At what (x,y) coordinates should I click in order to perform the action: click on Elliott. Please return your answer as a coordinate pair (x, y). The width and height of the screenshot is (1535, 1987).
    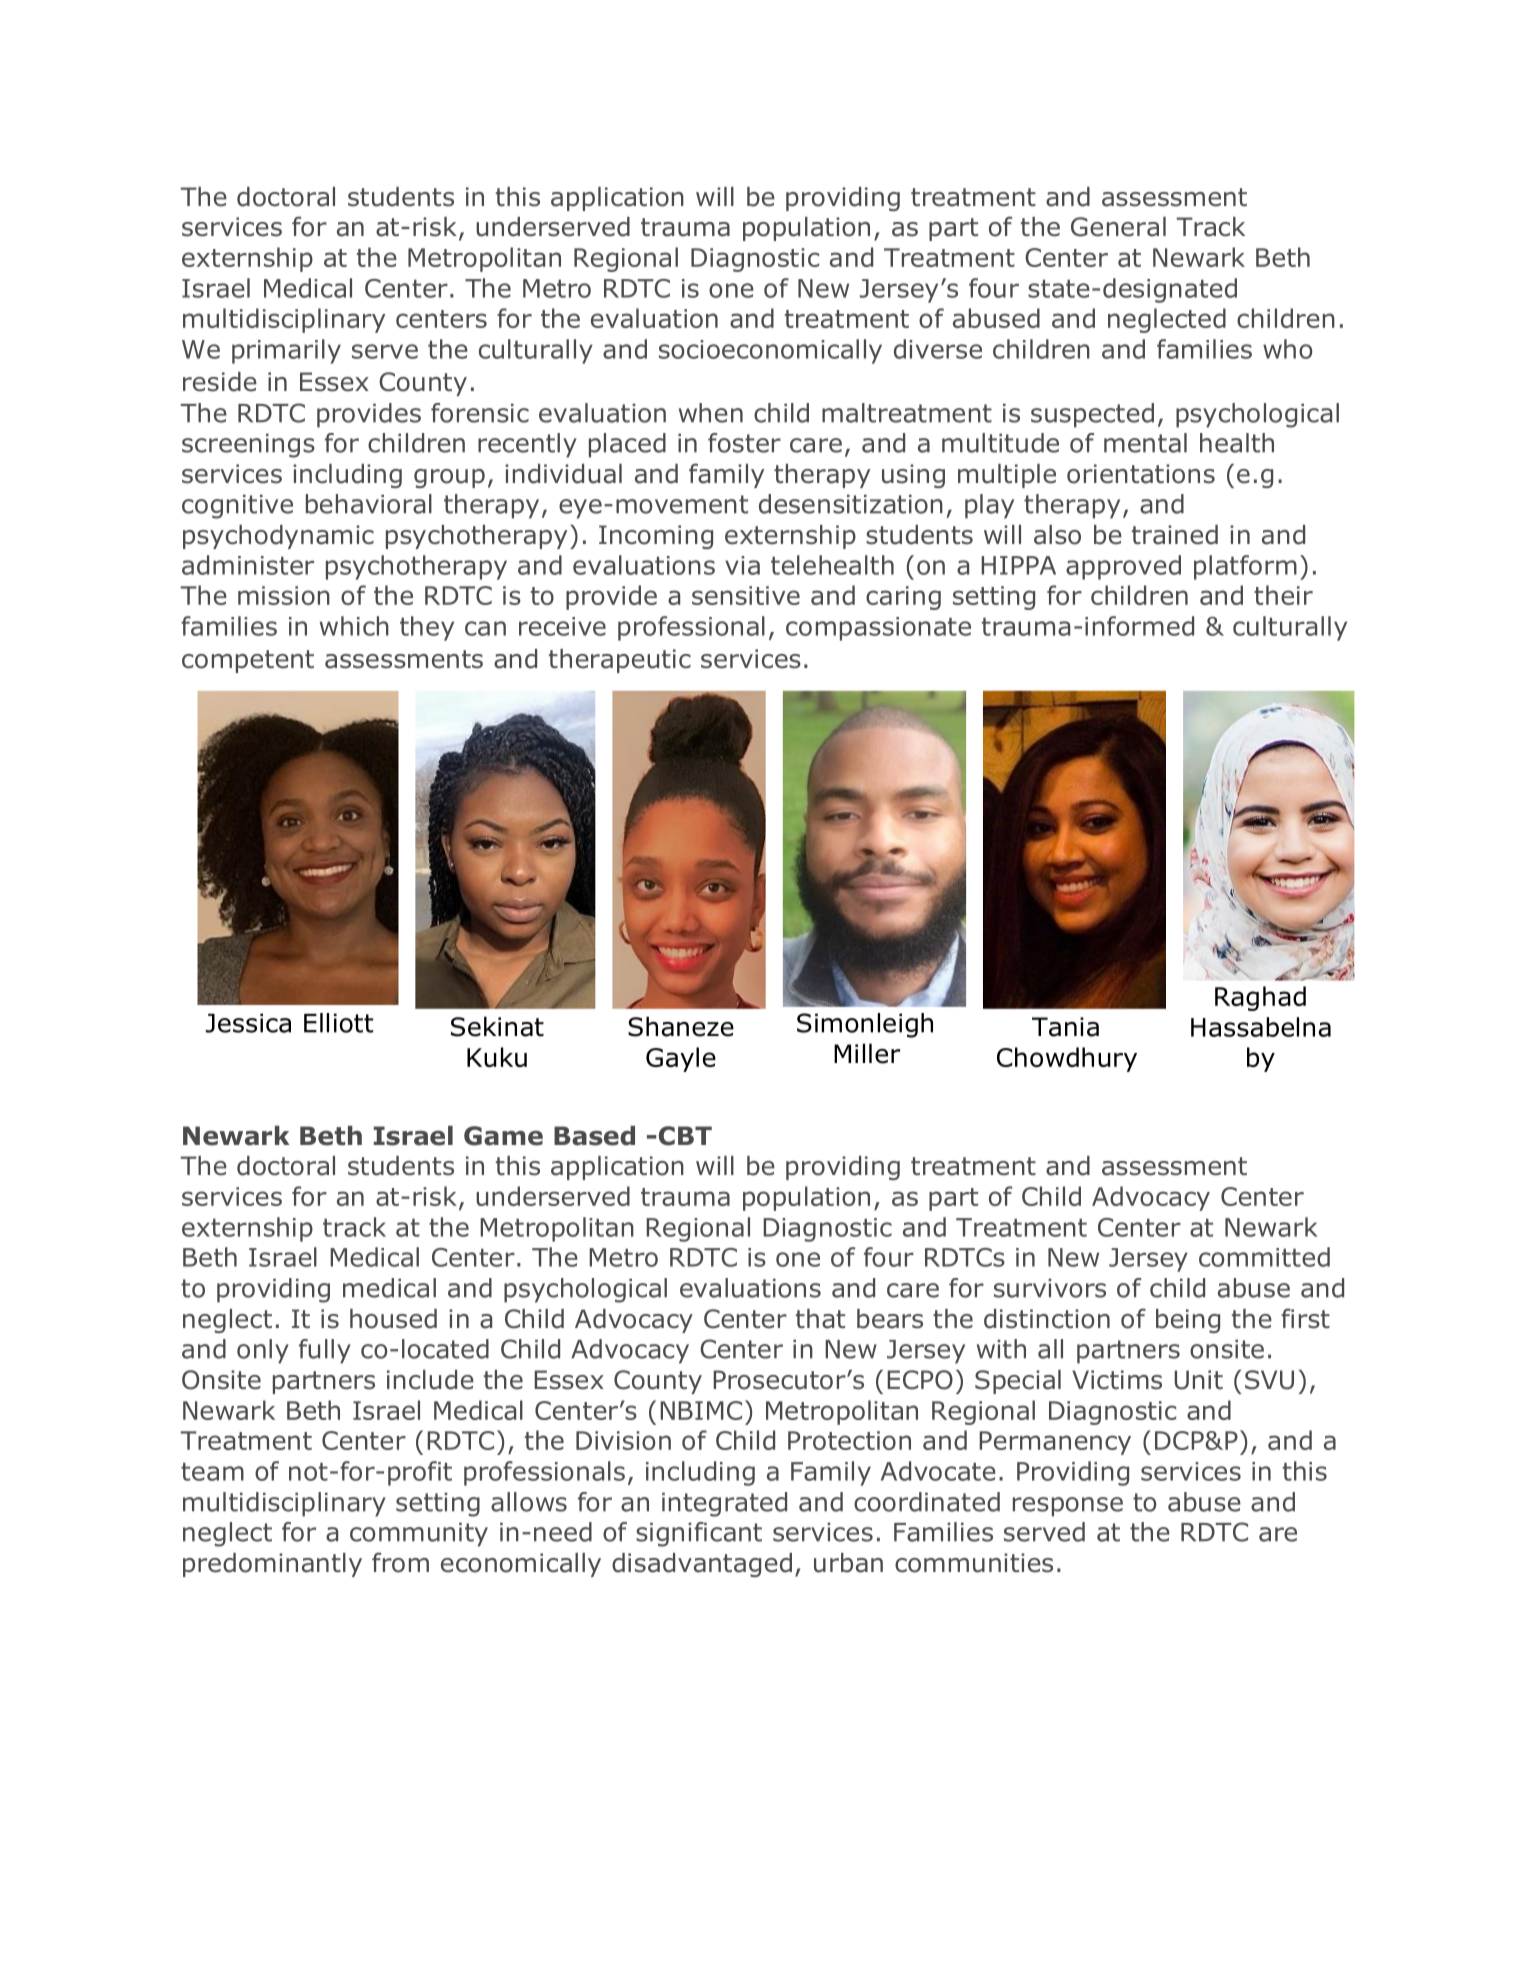
    Looking at the image, I should click on (338, 1023).
